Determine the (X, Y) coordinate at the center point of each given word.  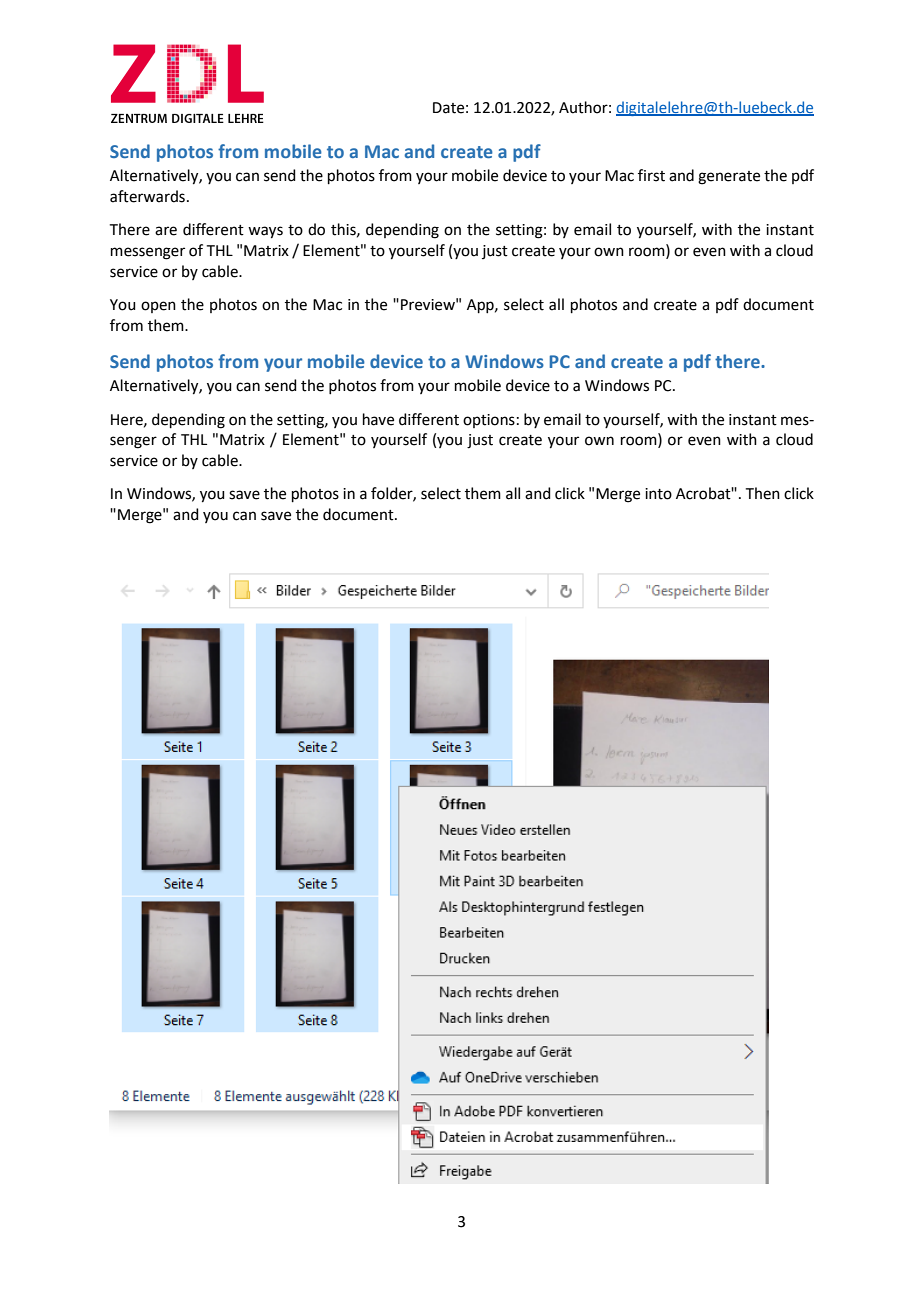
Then (763, 493)
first (651, 175)
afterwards (147, 196)
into (658, 494)
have (378, 419)
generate (729, 178)
